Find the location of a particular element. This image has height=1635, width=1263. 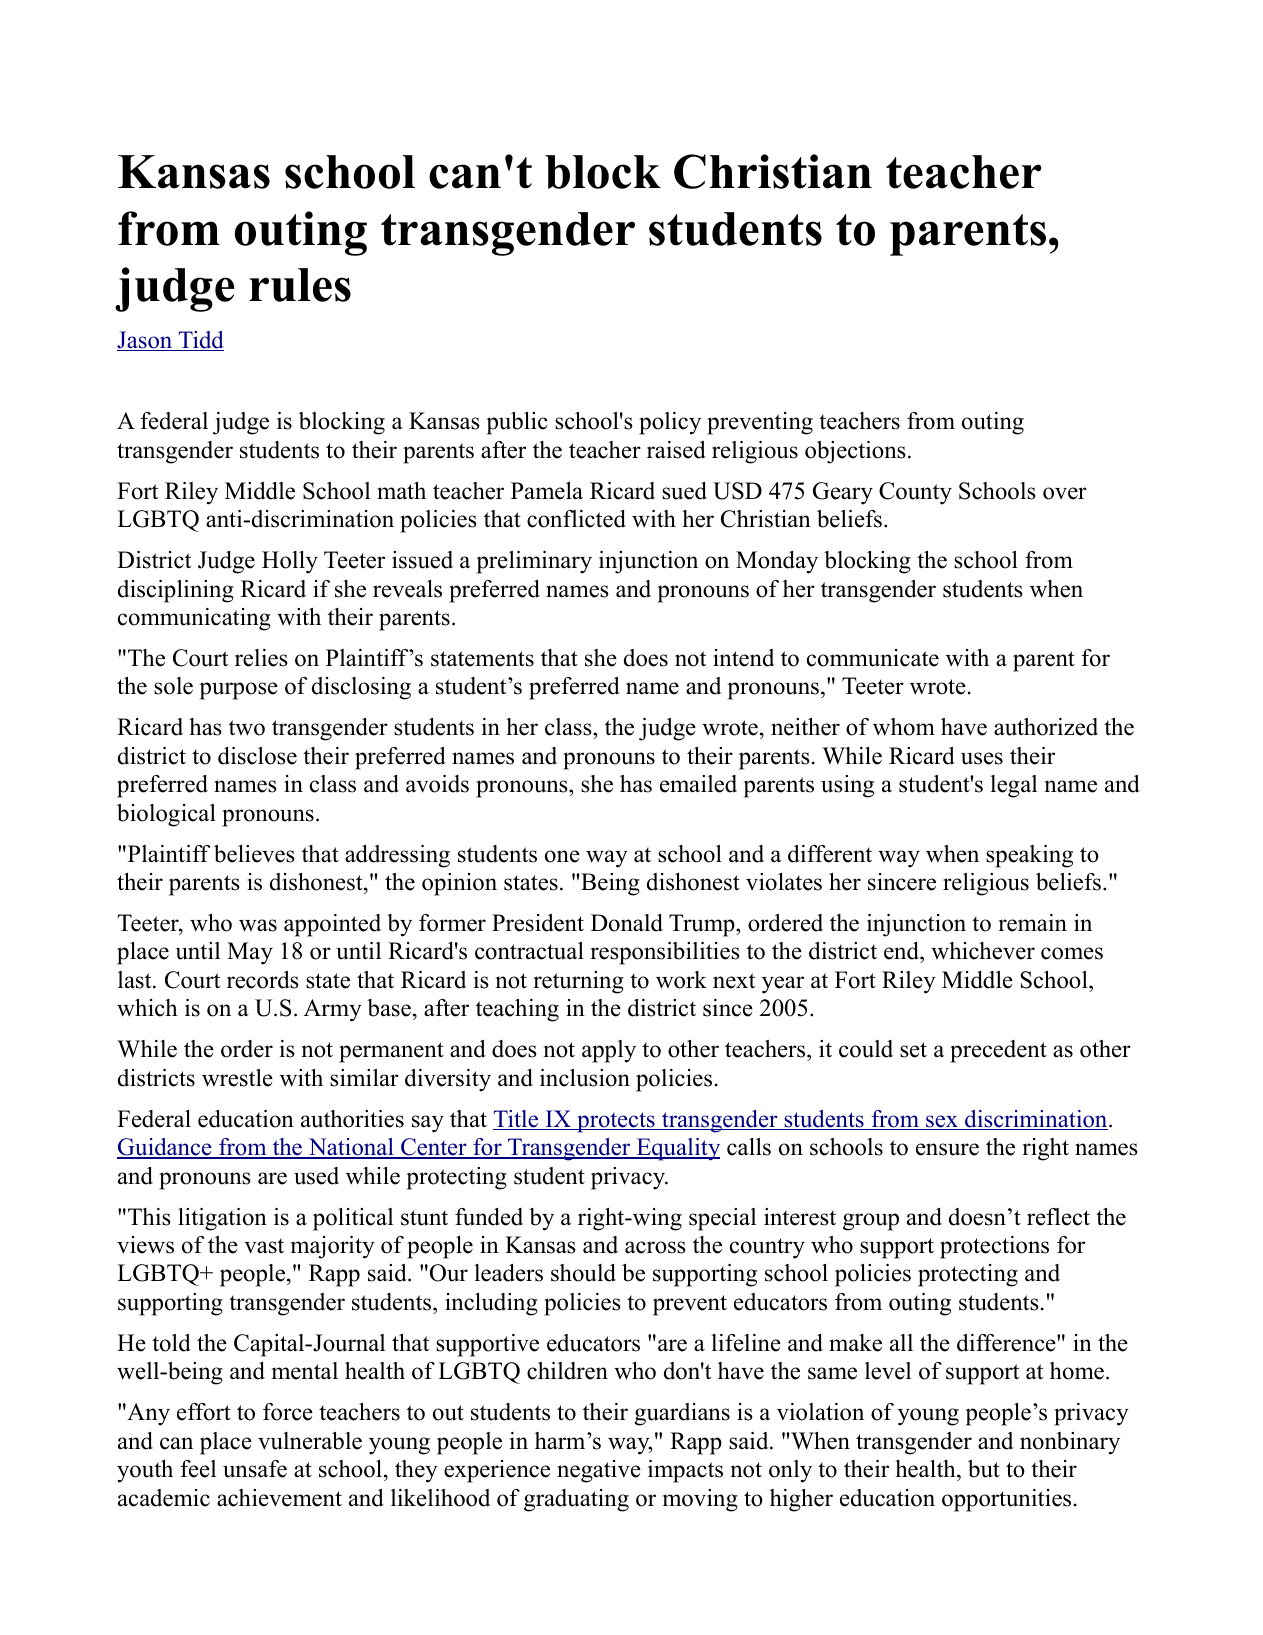

communicate is located at coordinates (873, 658).
